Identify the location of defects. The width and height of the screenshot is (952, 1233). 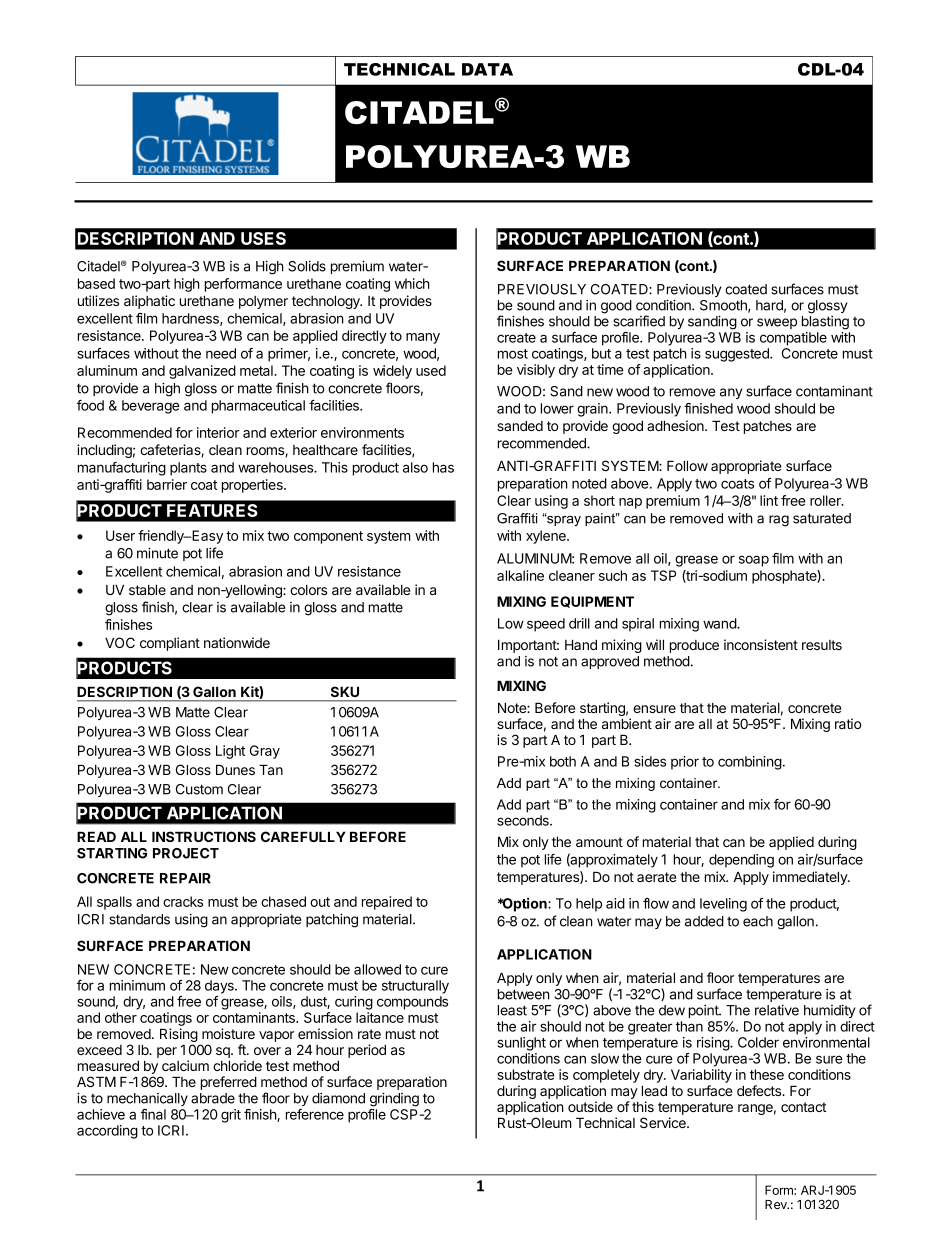
(760, 1090).
